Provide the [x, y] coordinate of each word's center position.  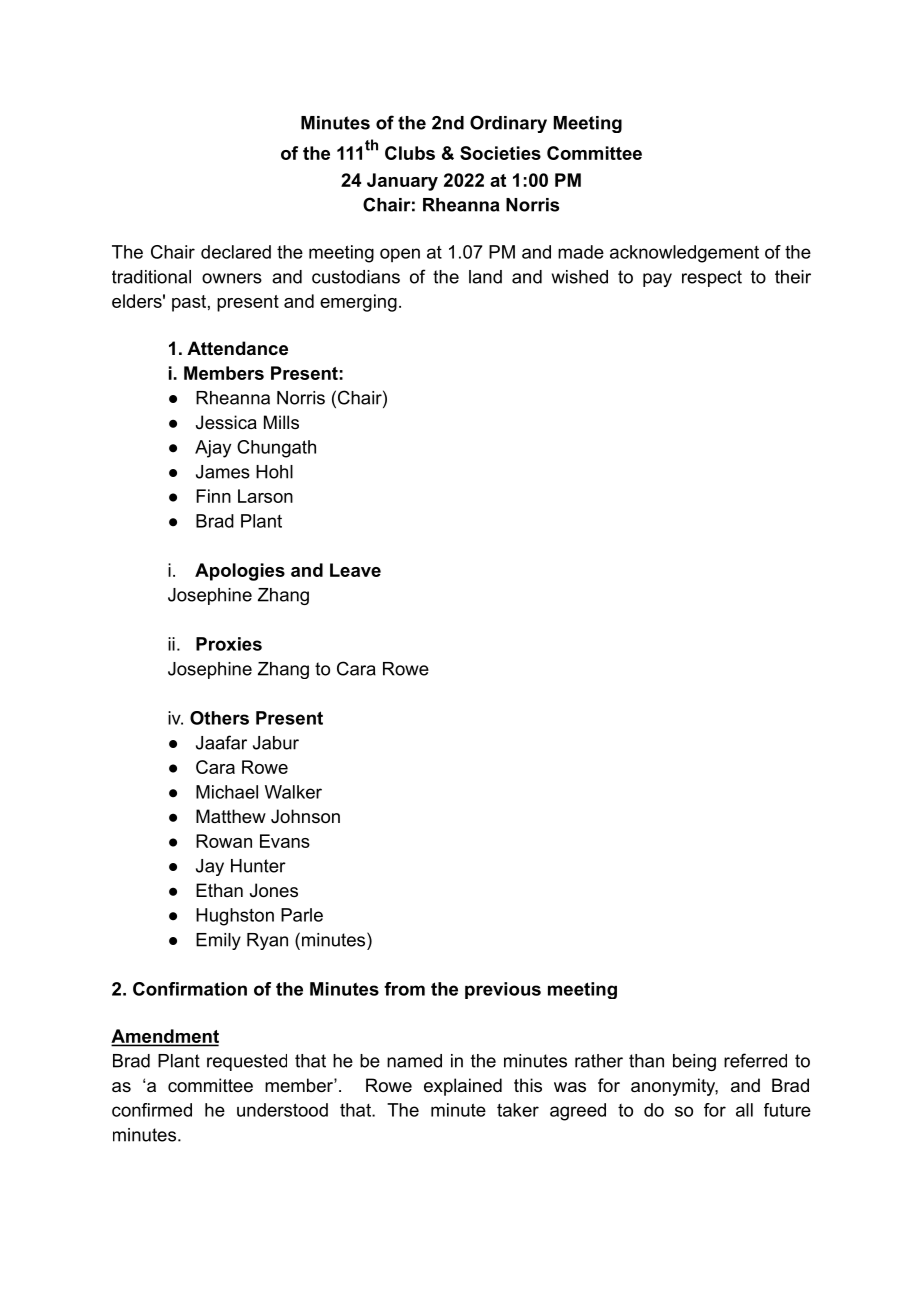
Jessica [226, 422]
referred [755, 1060]
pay [657, 280]
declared [236, 252]
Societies [500, 153]
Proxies [229, 644]
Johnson [305, 816]
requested [247, 1062]
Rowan [224, 841]
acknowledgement [684, 254]
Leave [355, 570]
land [485, 277]
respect [712, 278]
